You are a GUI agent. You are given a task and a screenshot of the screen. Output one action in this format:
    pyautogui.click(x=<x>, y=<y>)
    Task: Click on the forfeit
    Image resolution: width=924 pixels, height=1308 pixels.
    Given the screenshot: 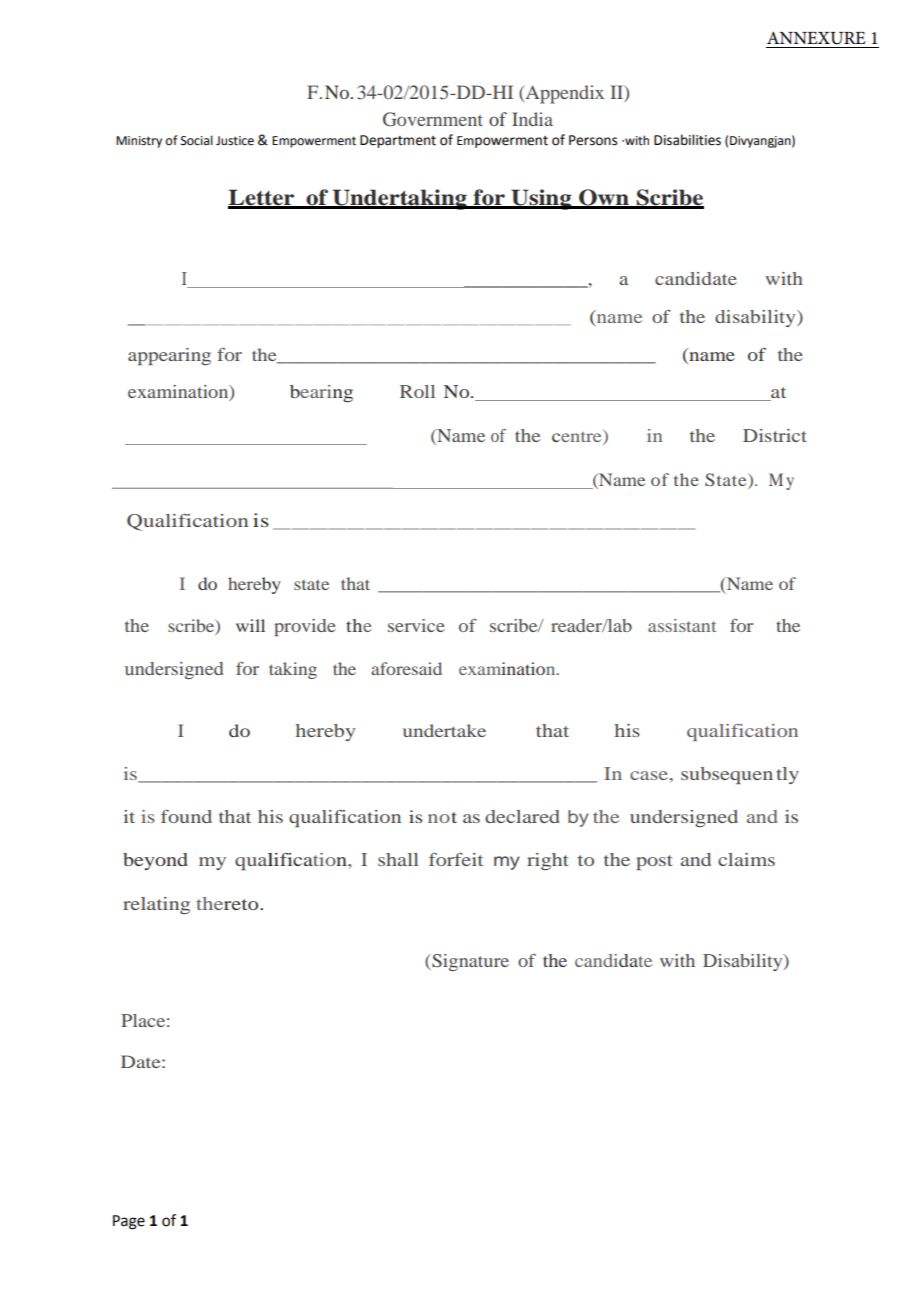 What is the action you would take?
    pyautogui.click(x=456, y=859)
